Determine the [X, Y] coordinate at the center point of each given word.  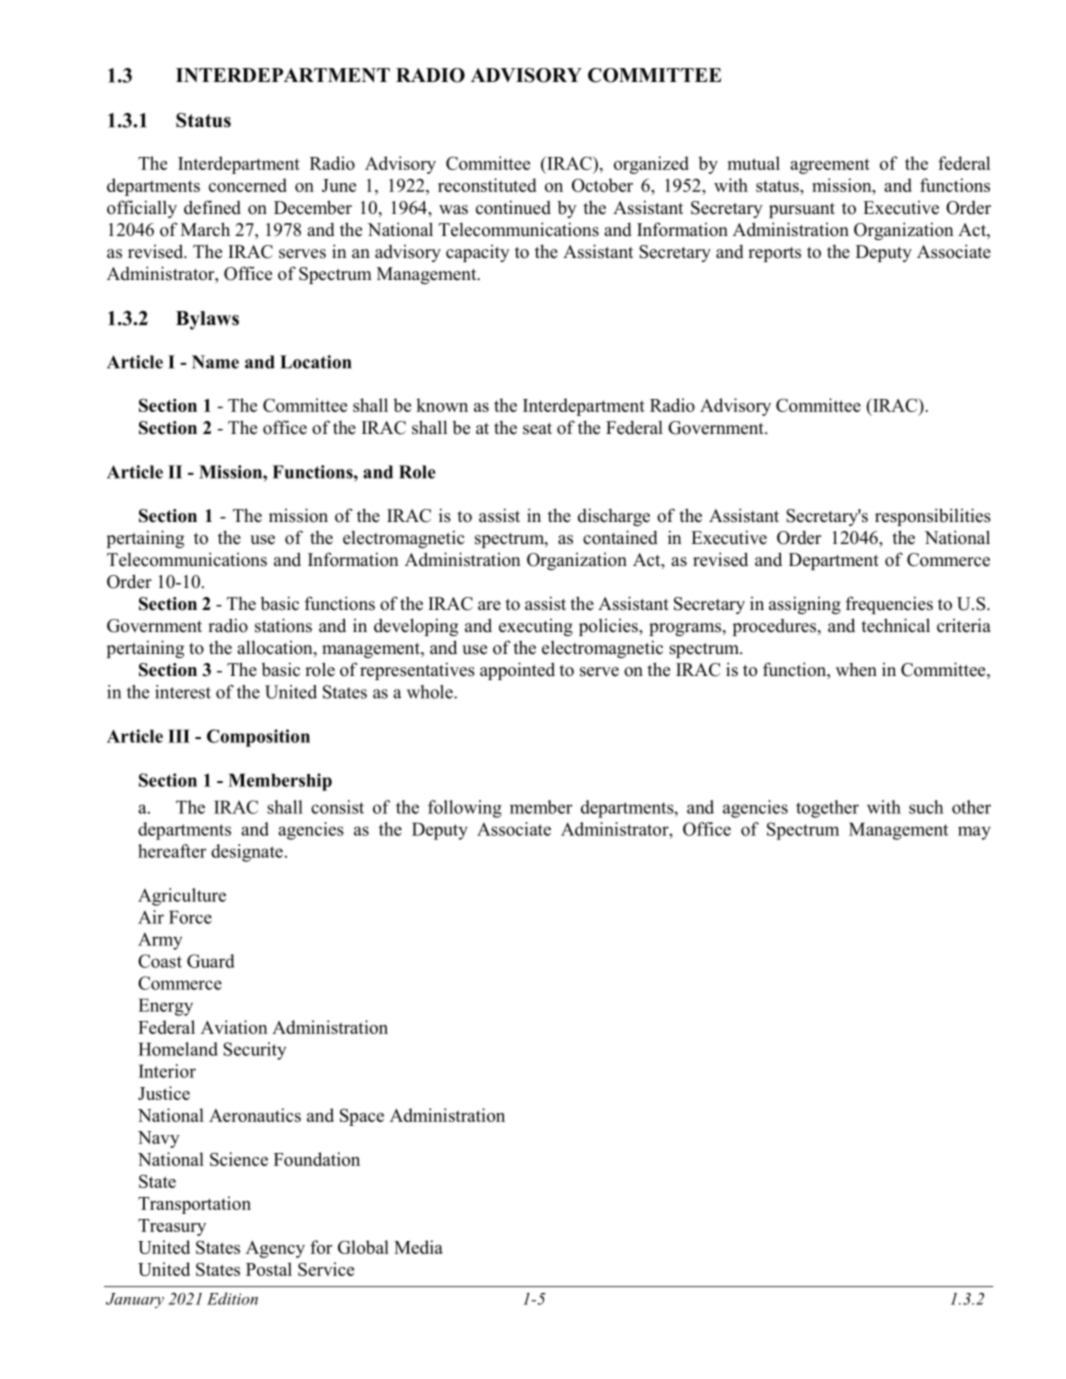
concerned [248, 185]
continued [513, 207]
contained [620, 537]
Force [190, 917]
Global [363, 1247]
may [974, 833]
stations [283, 625]
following [465, 809]
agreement [830, 166]
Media [418, 1247]
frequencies [889, 605]
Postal [269, 1269]
